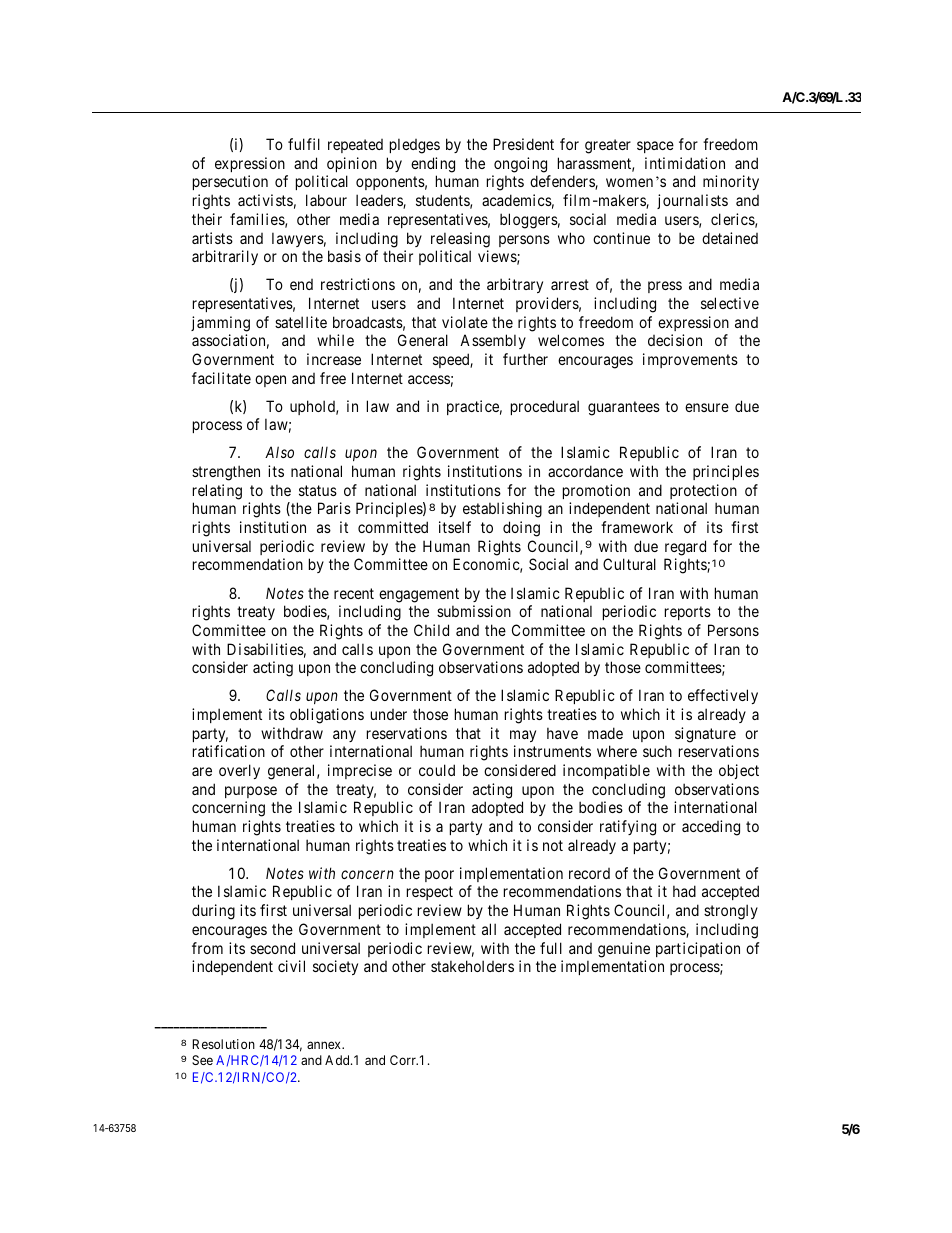 The height and width of the screenshot is (1233, 952). Describe the element at coordinates (224, 1044) in the screenshot. I see `Resolution` at that location.
